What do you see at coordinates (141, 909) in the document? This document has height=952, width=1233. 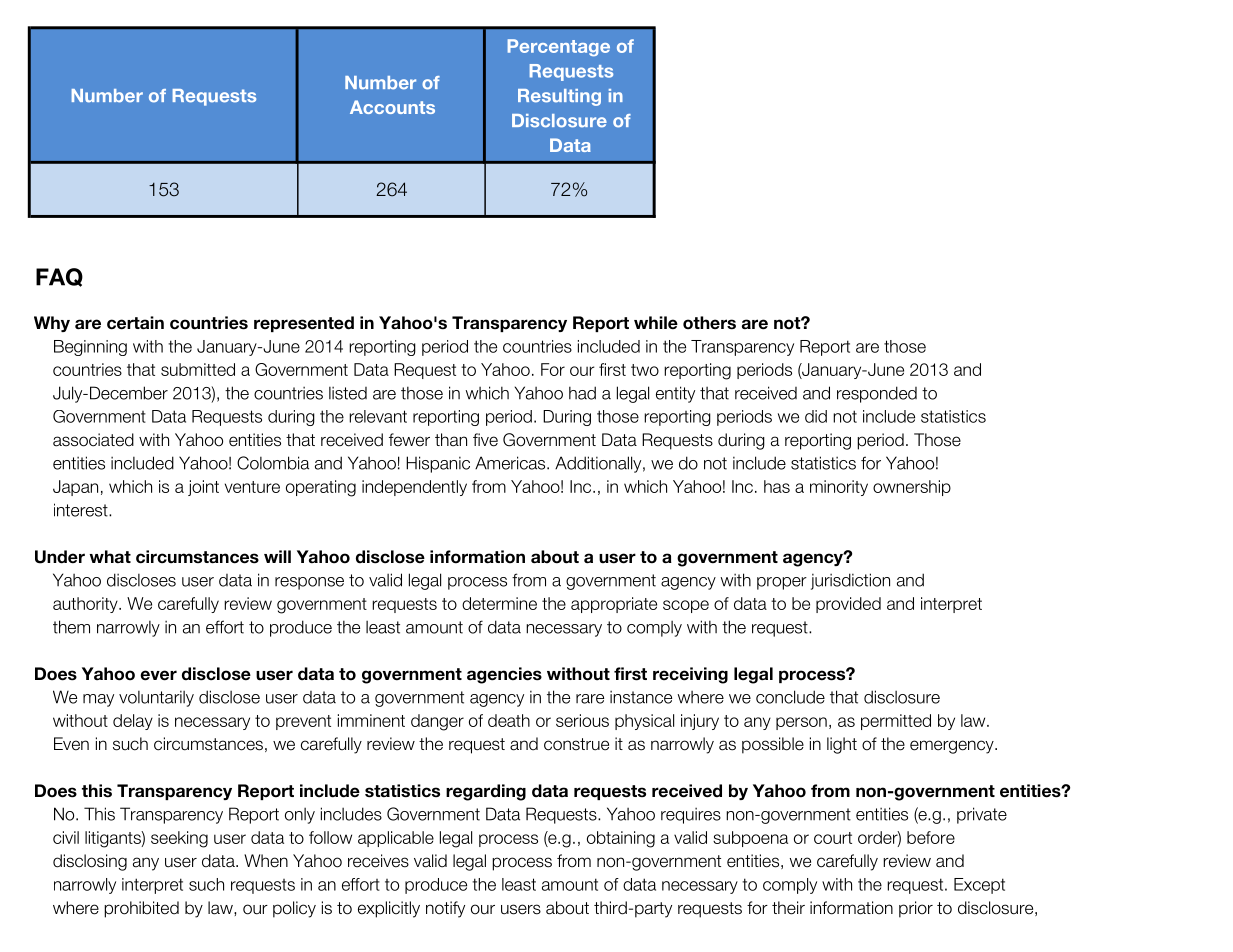 I see `prohibited` at bounding box center [141, 909].
